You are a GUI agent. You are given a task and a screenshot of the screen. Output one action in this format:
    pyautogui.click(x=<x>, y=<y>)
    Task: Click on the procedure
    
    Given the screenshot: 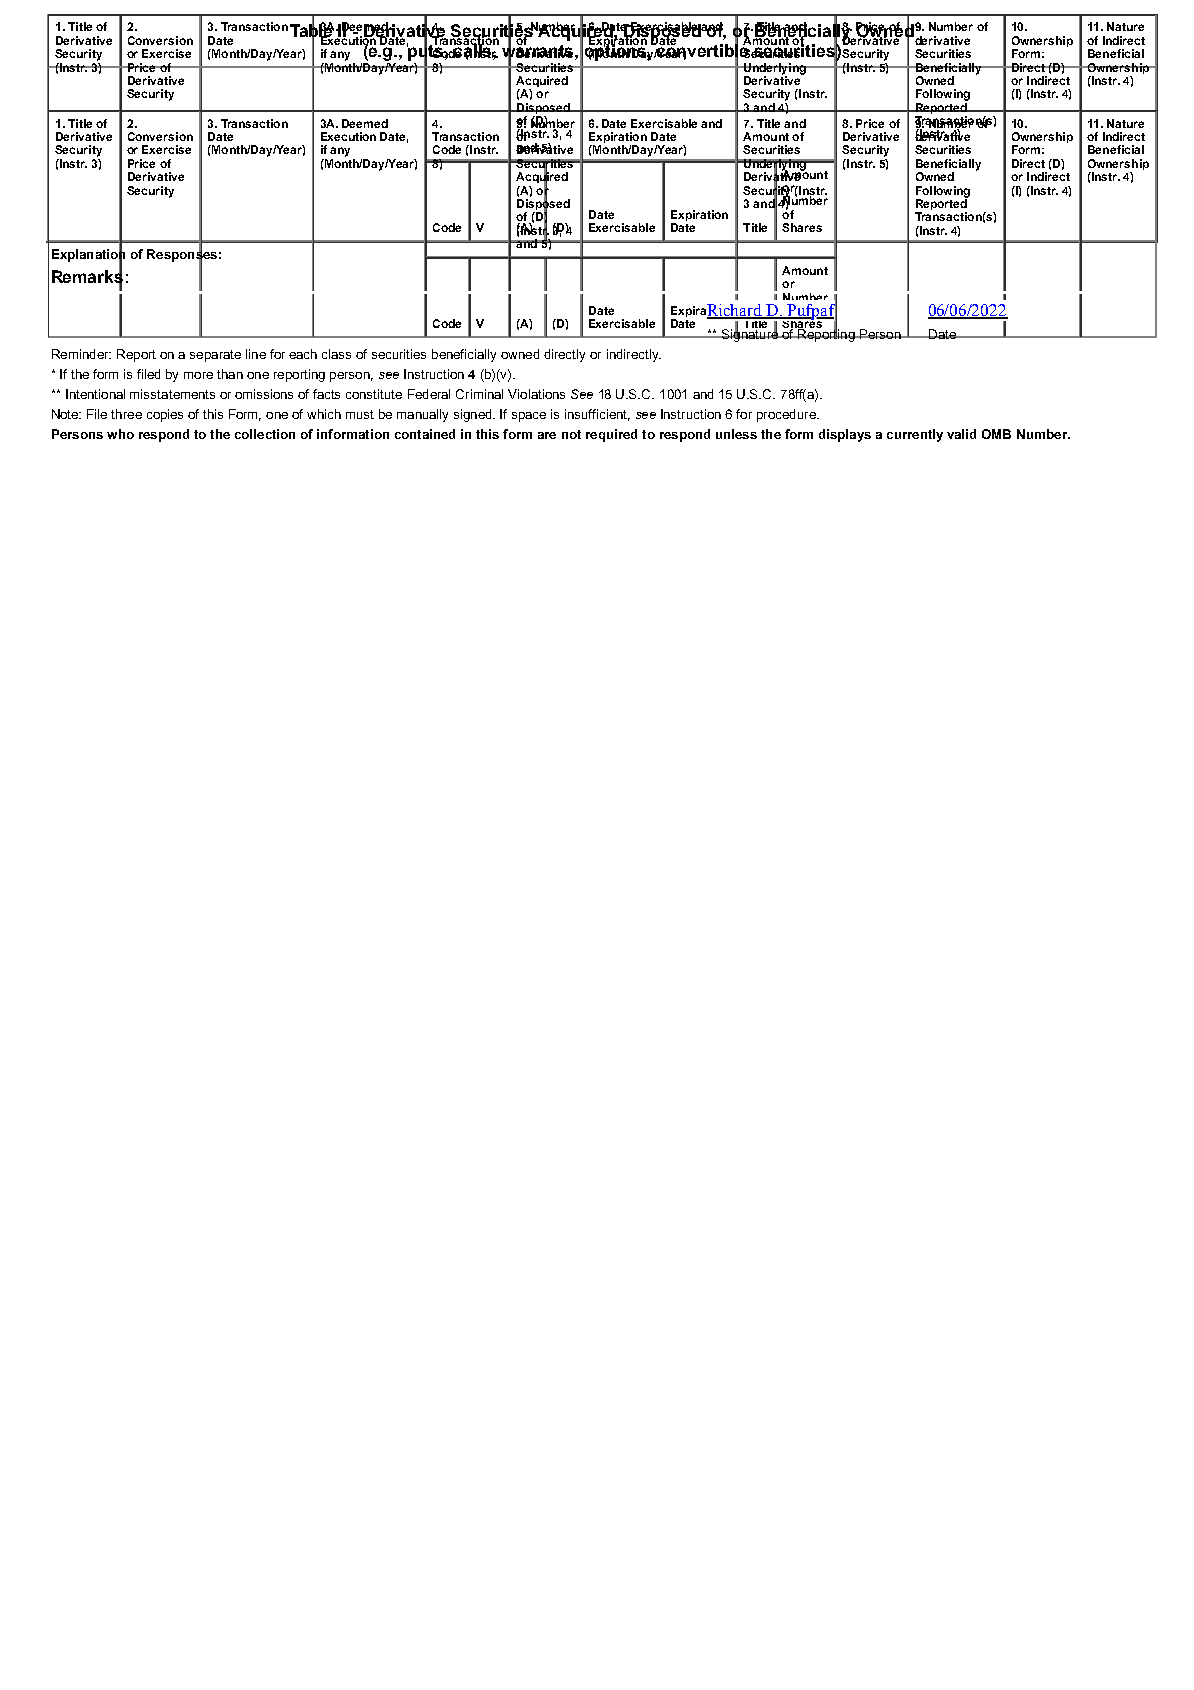 What is the action you would take?
    pyautogui.click(x=787, y=415)
